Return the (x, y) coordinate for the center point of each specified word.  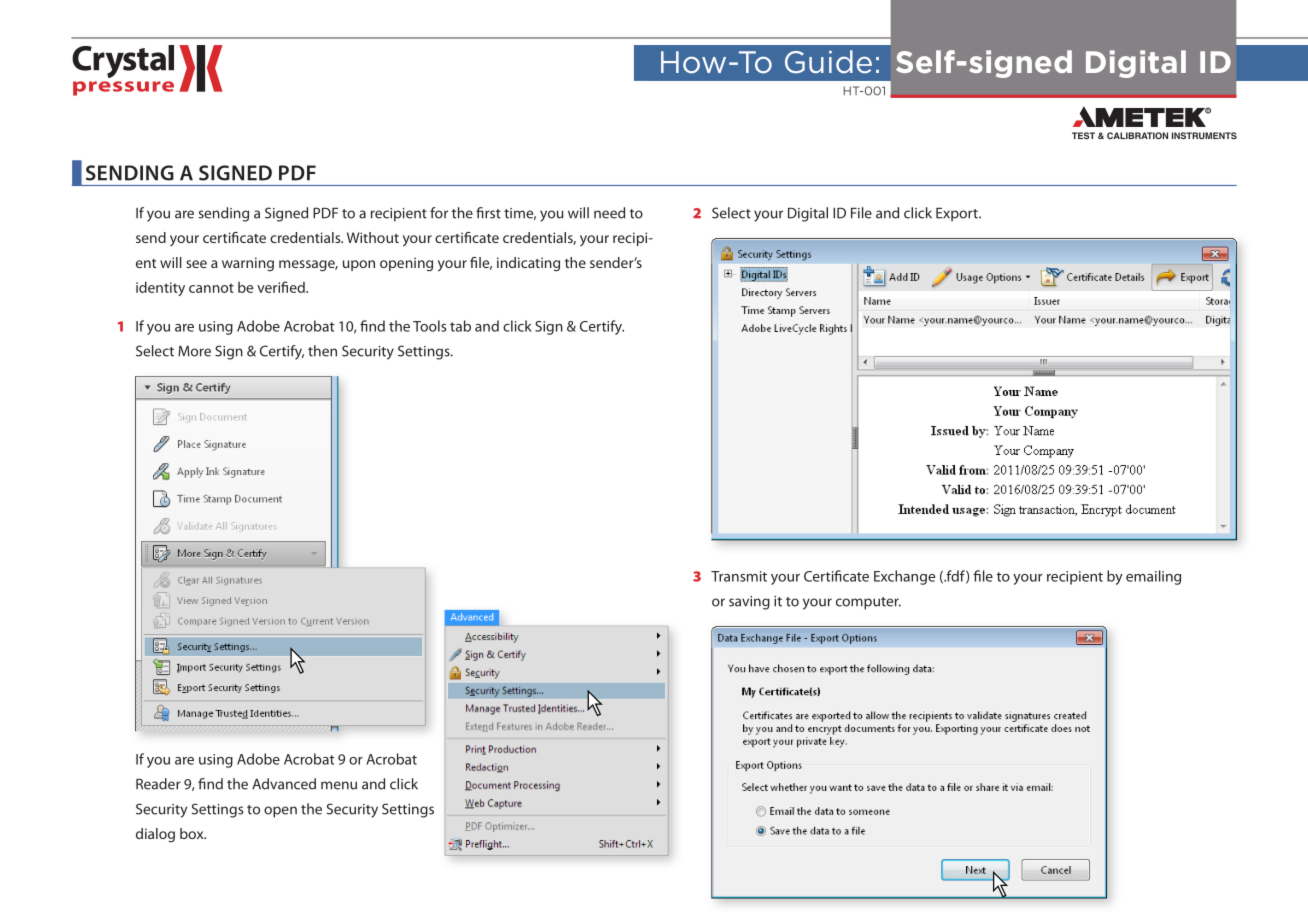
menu (339, 785)
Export (958, 215)
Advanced (284, 784)
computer (868, 603)
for (439, 213)
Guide (828, 62)
